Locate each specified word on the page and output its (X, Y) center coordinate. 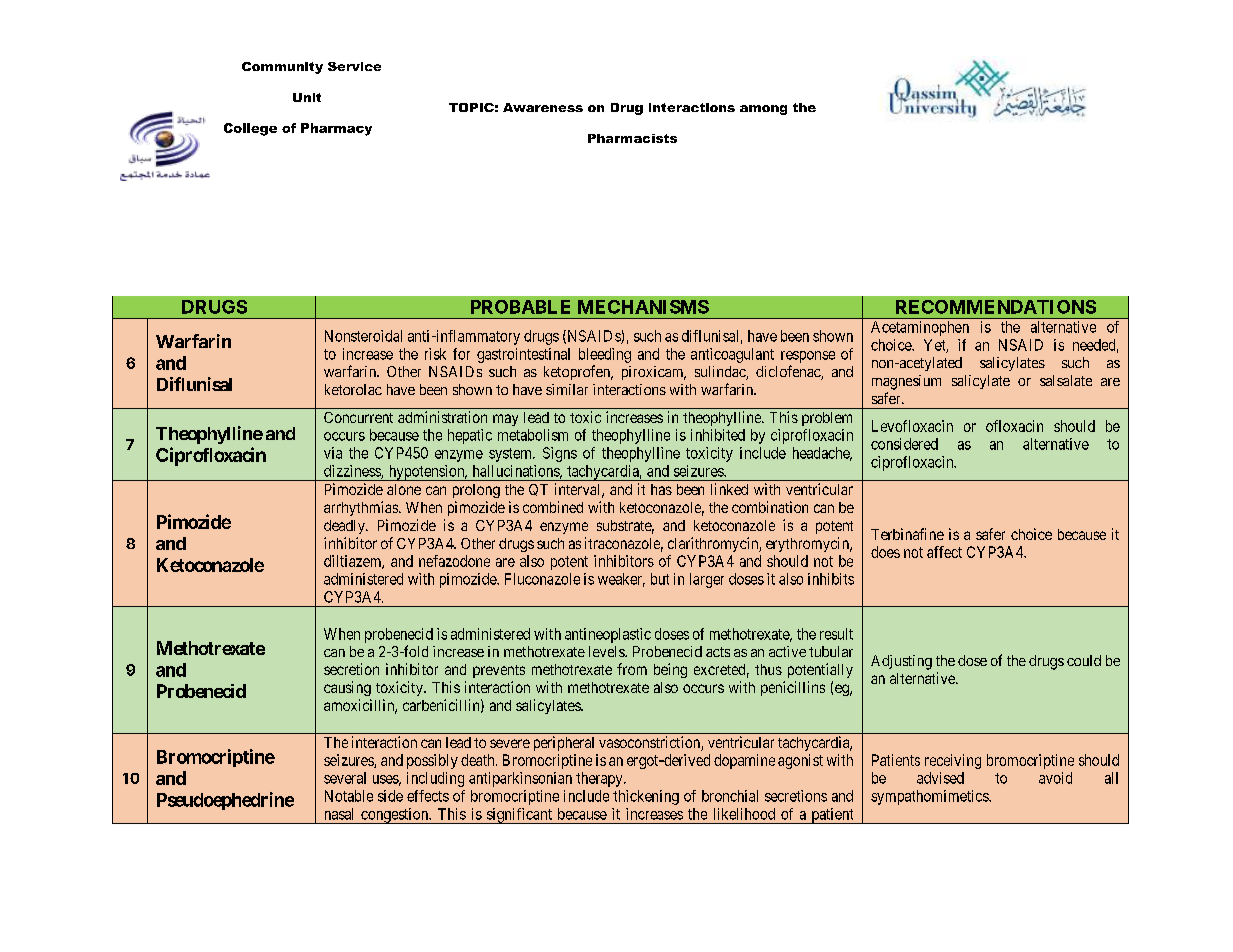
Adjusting (901, 662)
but (660, 579)
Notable (349, 796)
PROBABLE (520, 307)
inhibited (718, 435)
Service (354, 66)
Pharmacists (632, 138)
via (333, 453)
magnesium (906, 382)
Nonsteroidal (363, 336)
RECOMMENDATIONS (996, 307)
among (763, 110)
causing (347, 688)
